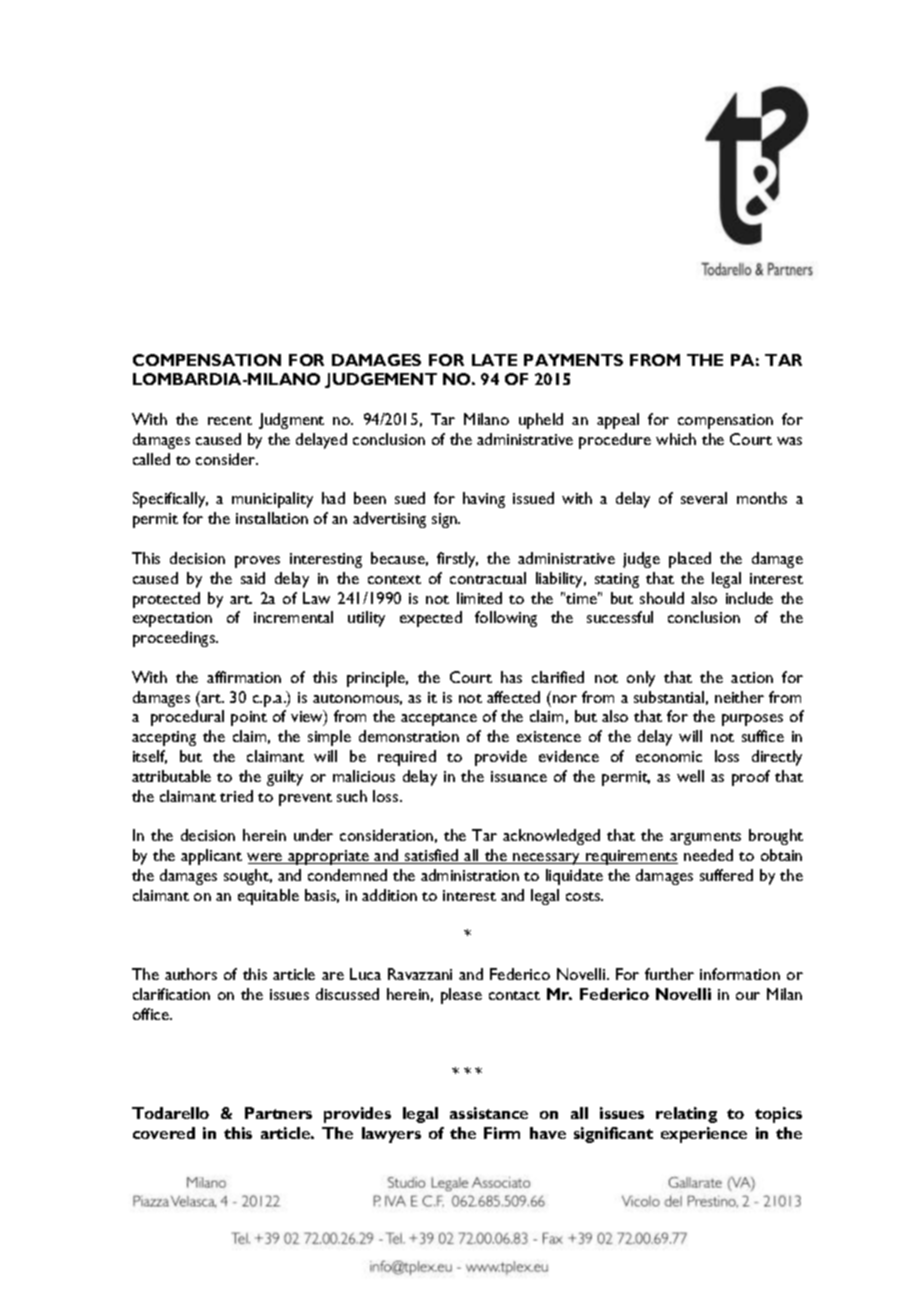  What do you see at coordinates (676, 439) in the document?
I see `which` at bounding box center [676, 439].
